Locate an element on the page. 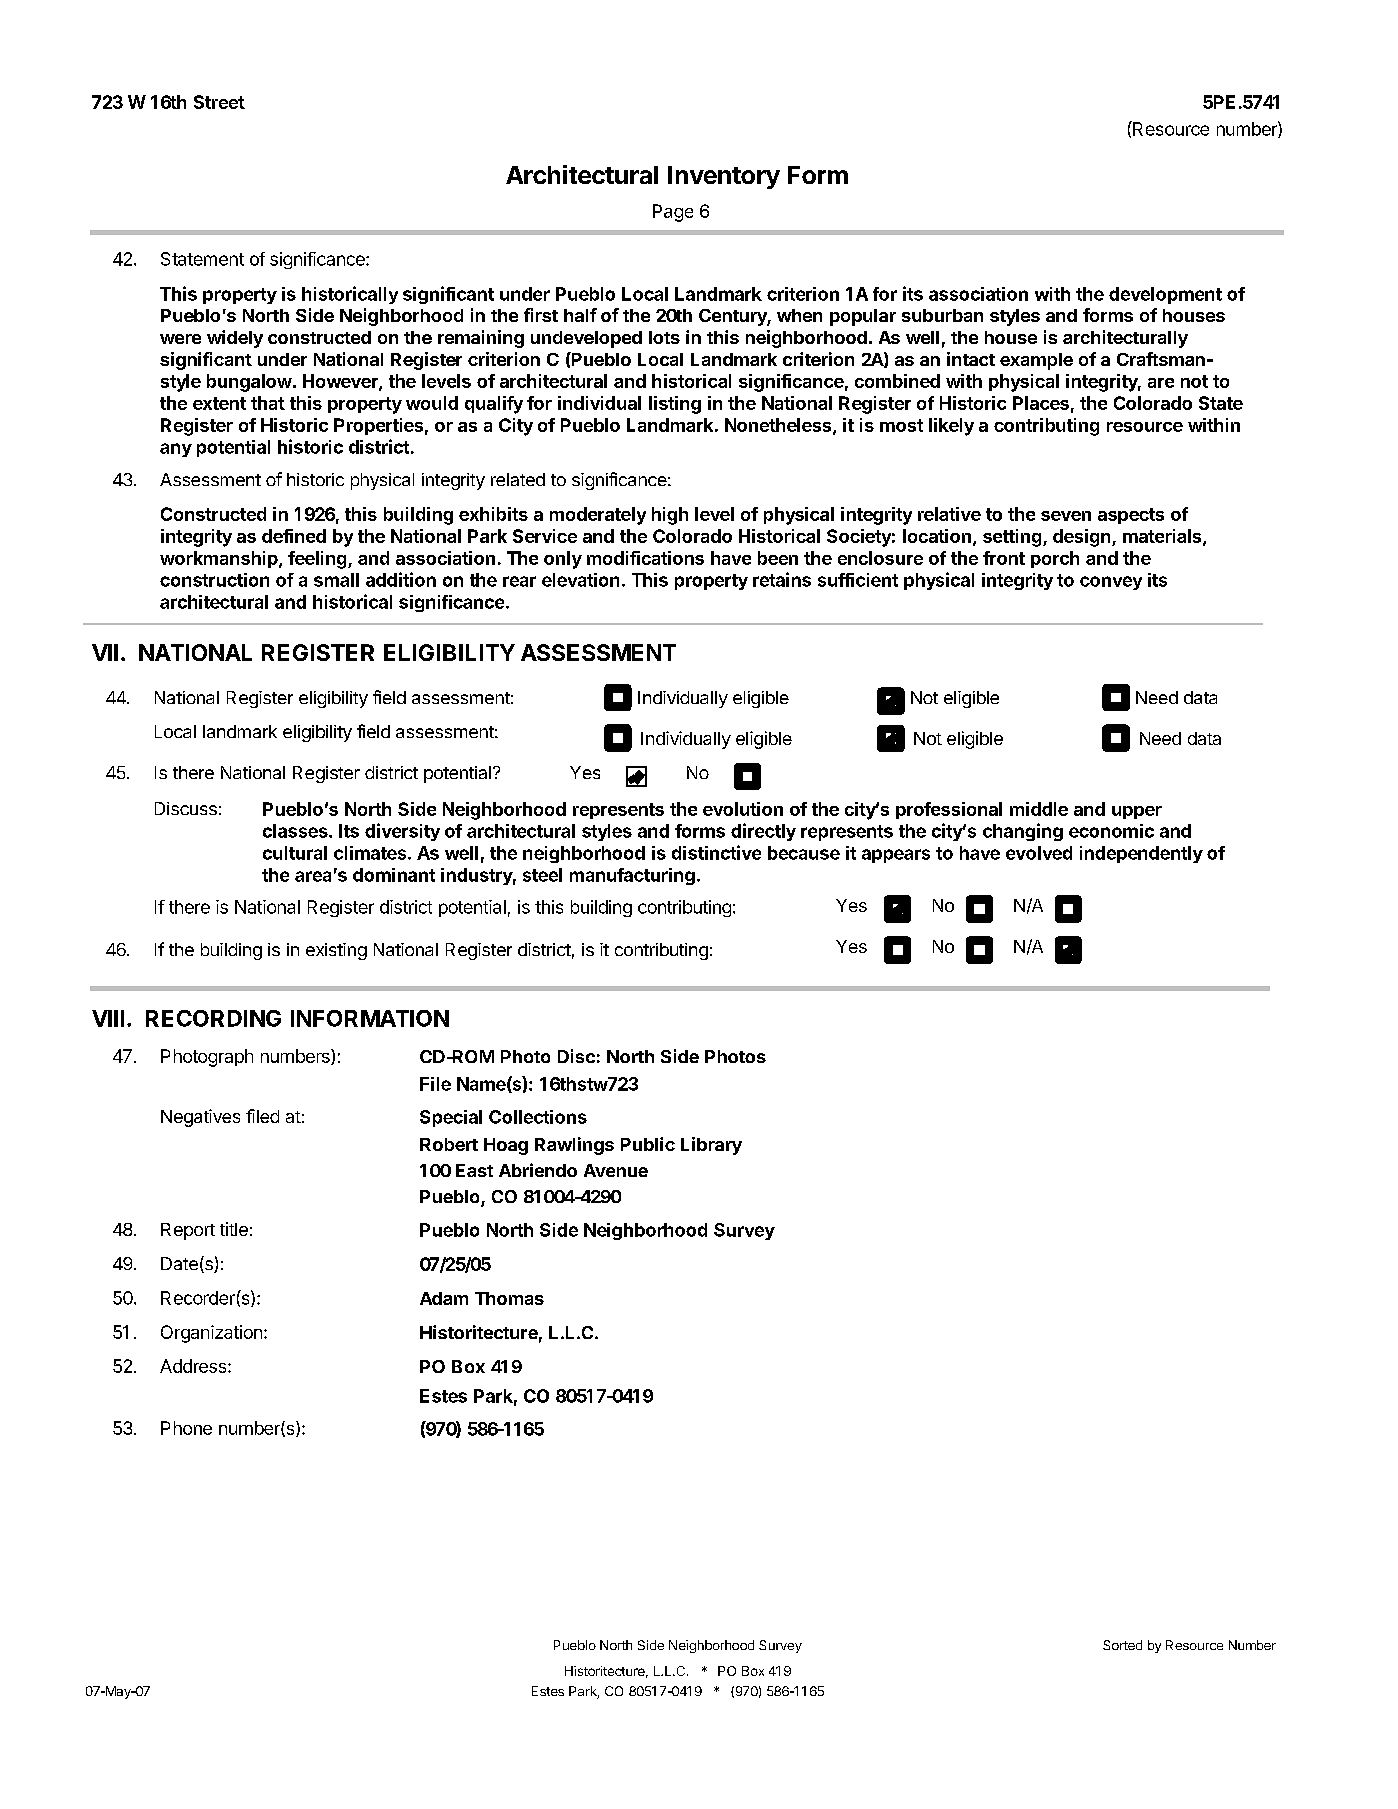  Public is located at coordinates (648, 1144).
